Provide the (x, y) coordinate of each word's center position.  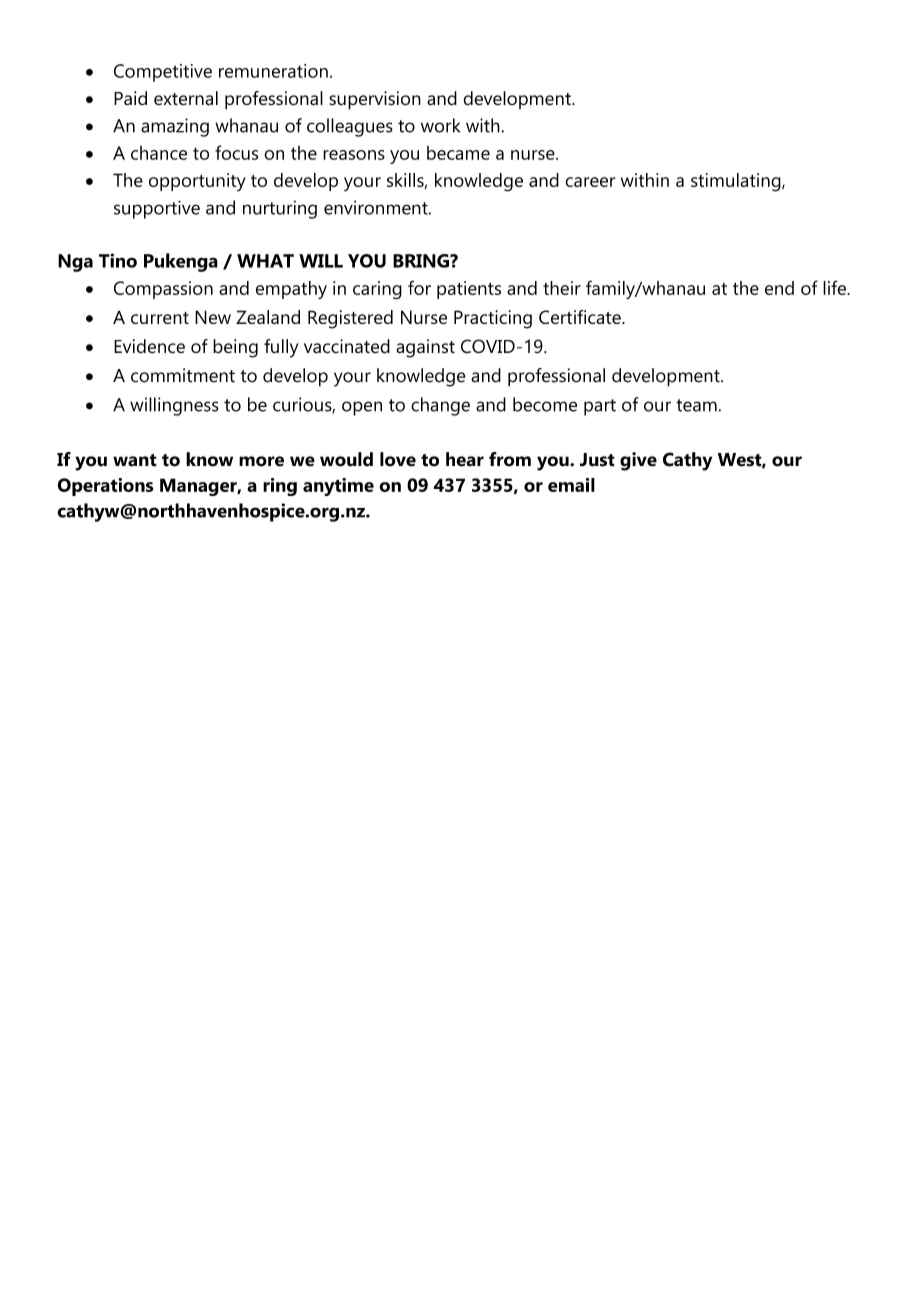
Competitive (163, 73)
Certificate (581, 317)
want (135, 460)
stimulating (737, 182)
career (590, 182)
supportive (157, 209)
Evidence (149, 346)
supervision (375, 100)
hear (465, 459)
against (425, 348)
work (440, 125)
